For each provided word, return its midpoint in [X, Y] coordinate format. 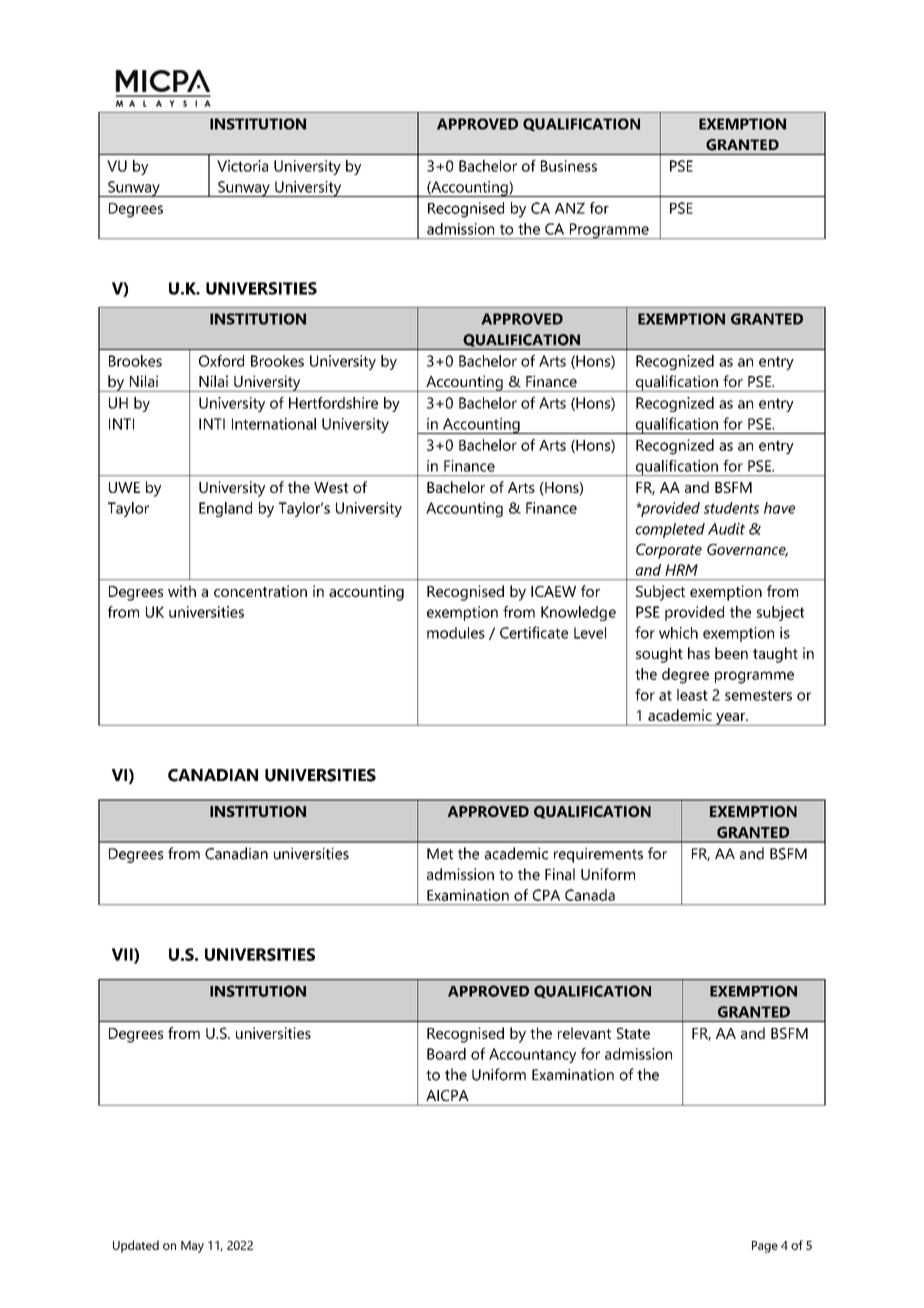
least [692, 695]
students [731, 508]
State [633, 1033]
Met [440, 854]
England [225, 509]
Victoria [242, 166]
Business [569, 166]
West [331, 487]
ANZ [570, 208]
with [182, 591]
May [192, 1247]
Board [446, 1054]
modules [456, 633]
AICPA [447, 1095]
